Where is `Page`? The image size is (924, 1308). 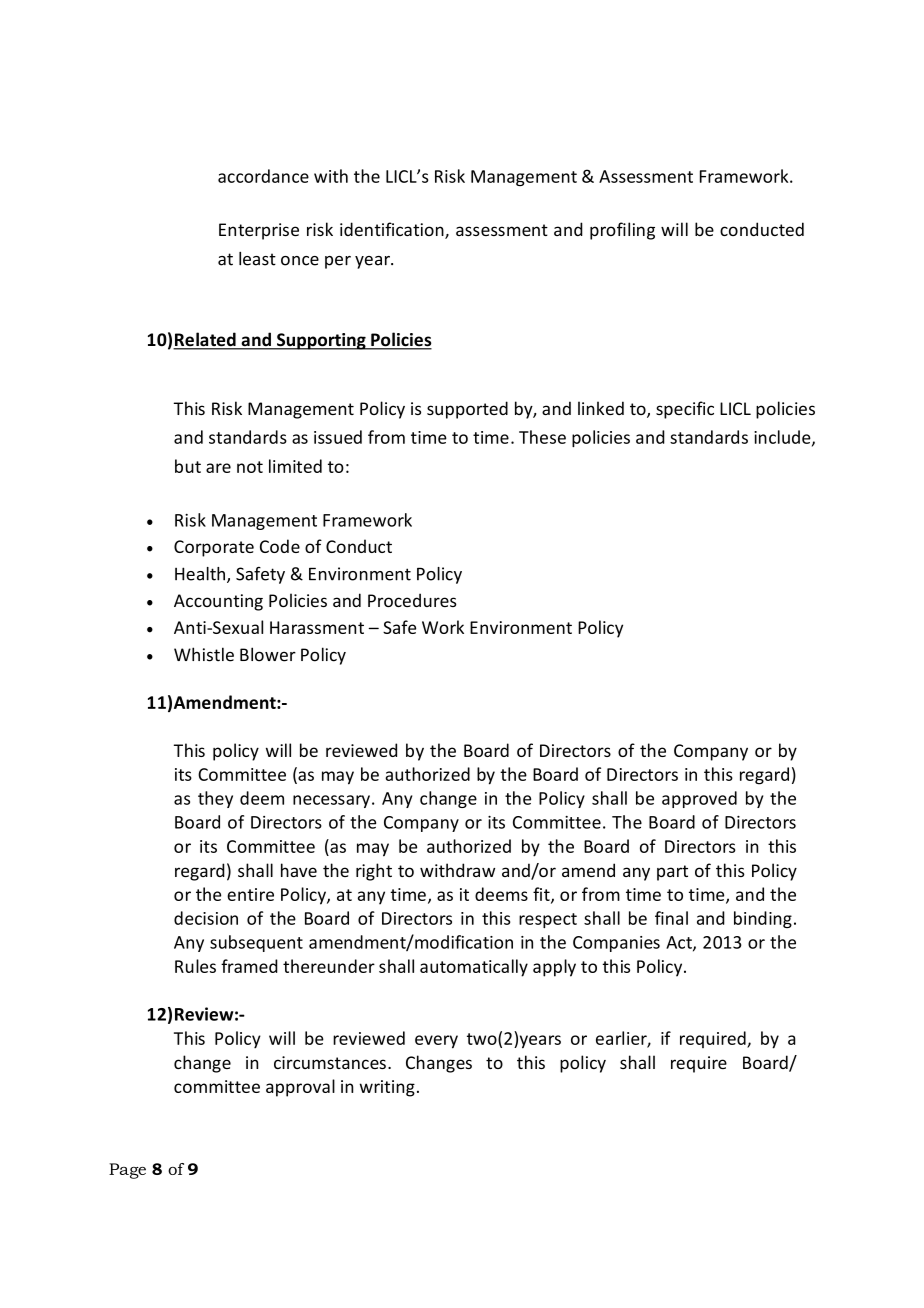
Page is located at coordinates (127, 1171).
